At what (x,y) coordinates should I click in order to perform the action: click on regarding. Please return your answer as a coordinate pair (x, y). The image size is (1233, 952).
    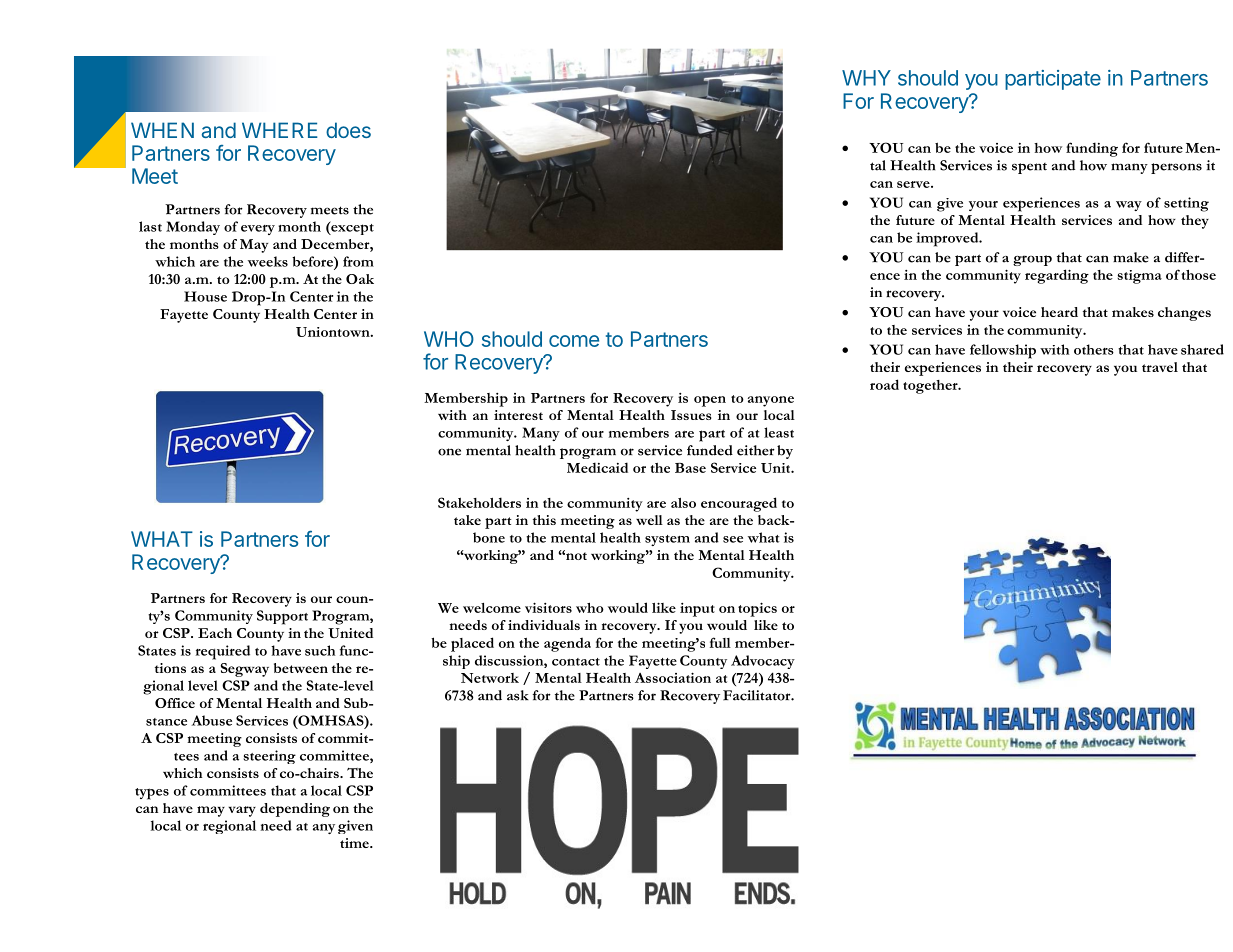
    Looking at the image, I should click on (1057, 276).
